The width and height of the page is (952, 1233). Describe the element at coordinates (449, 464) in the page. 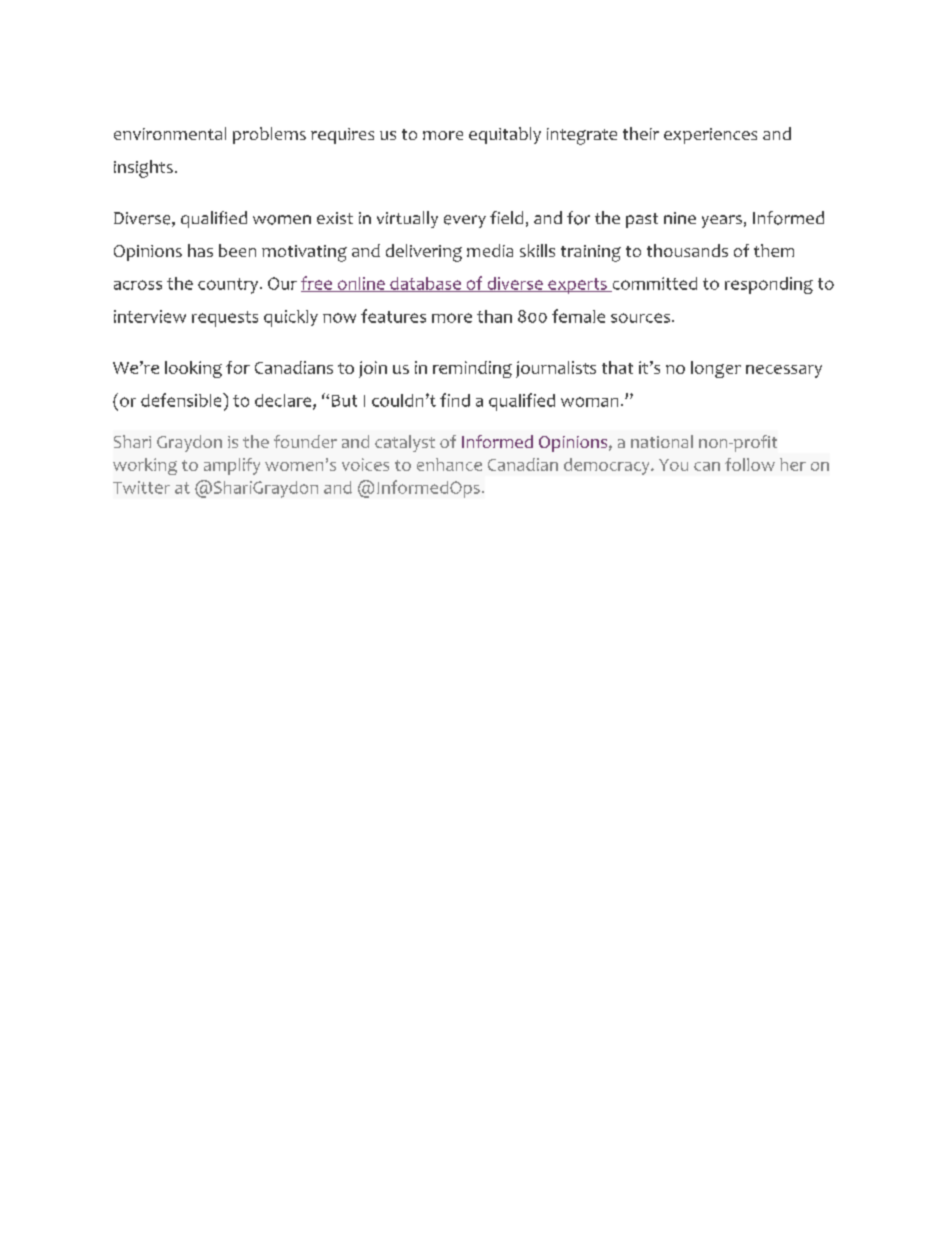

I see `enhance` at that location.
